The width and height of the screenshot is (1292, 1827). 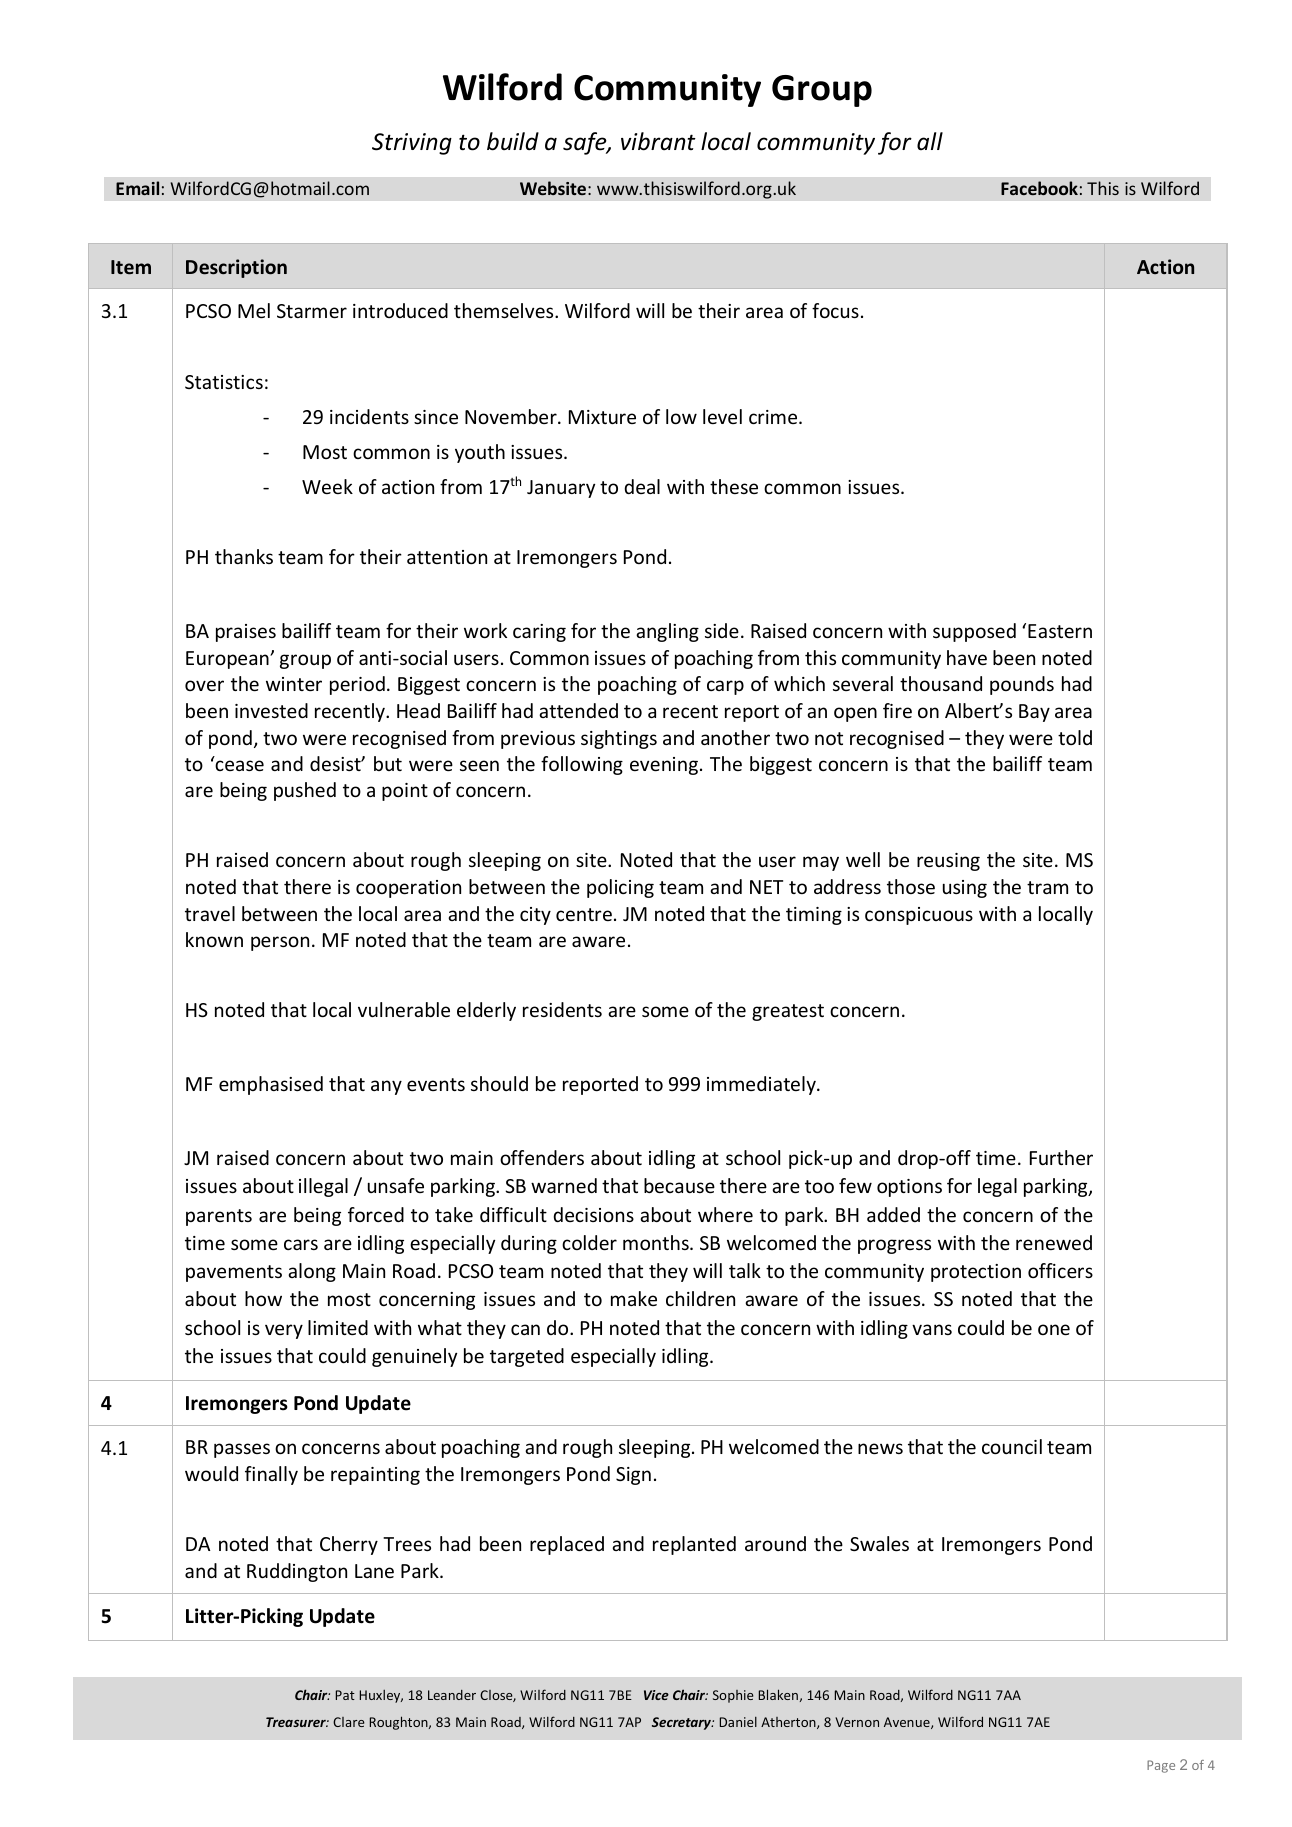 What do you see at coordinates (271, 710) in the screenshot?
I see `invested` at bounding box center [271, 710].
